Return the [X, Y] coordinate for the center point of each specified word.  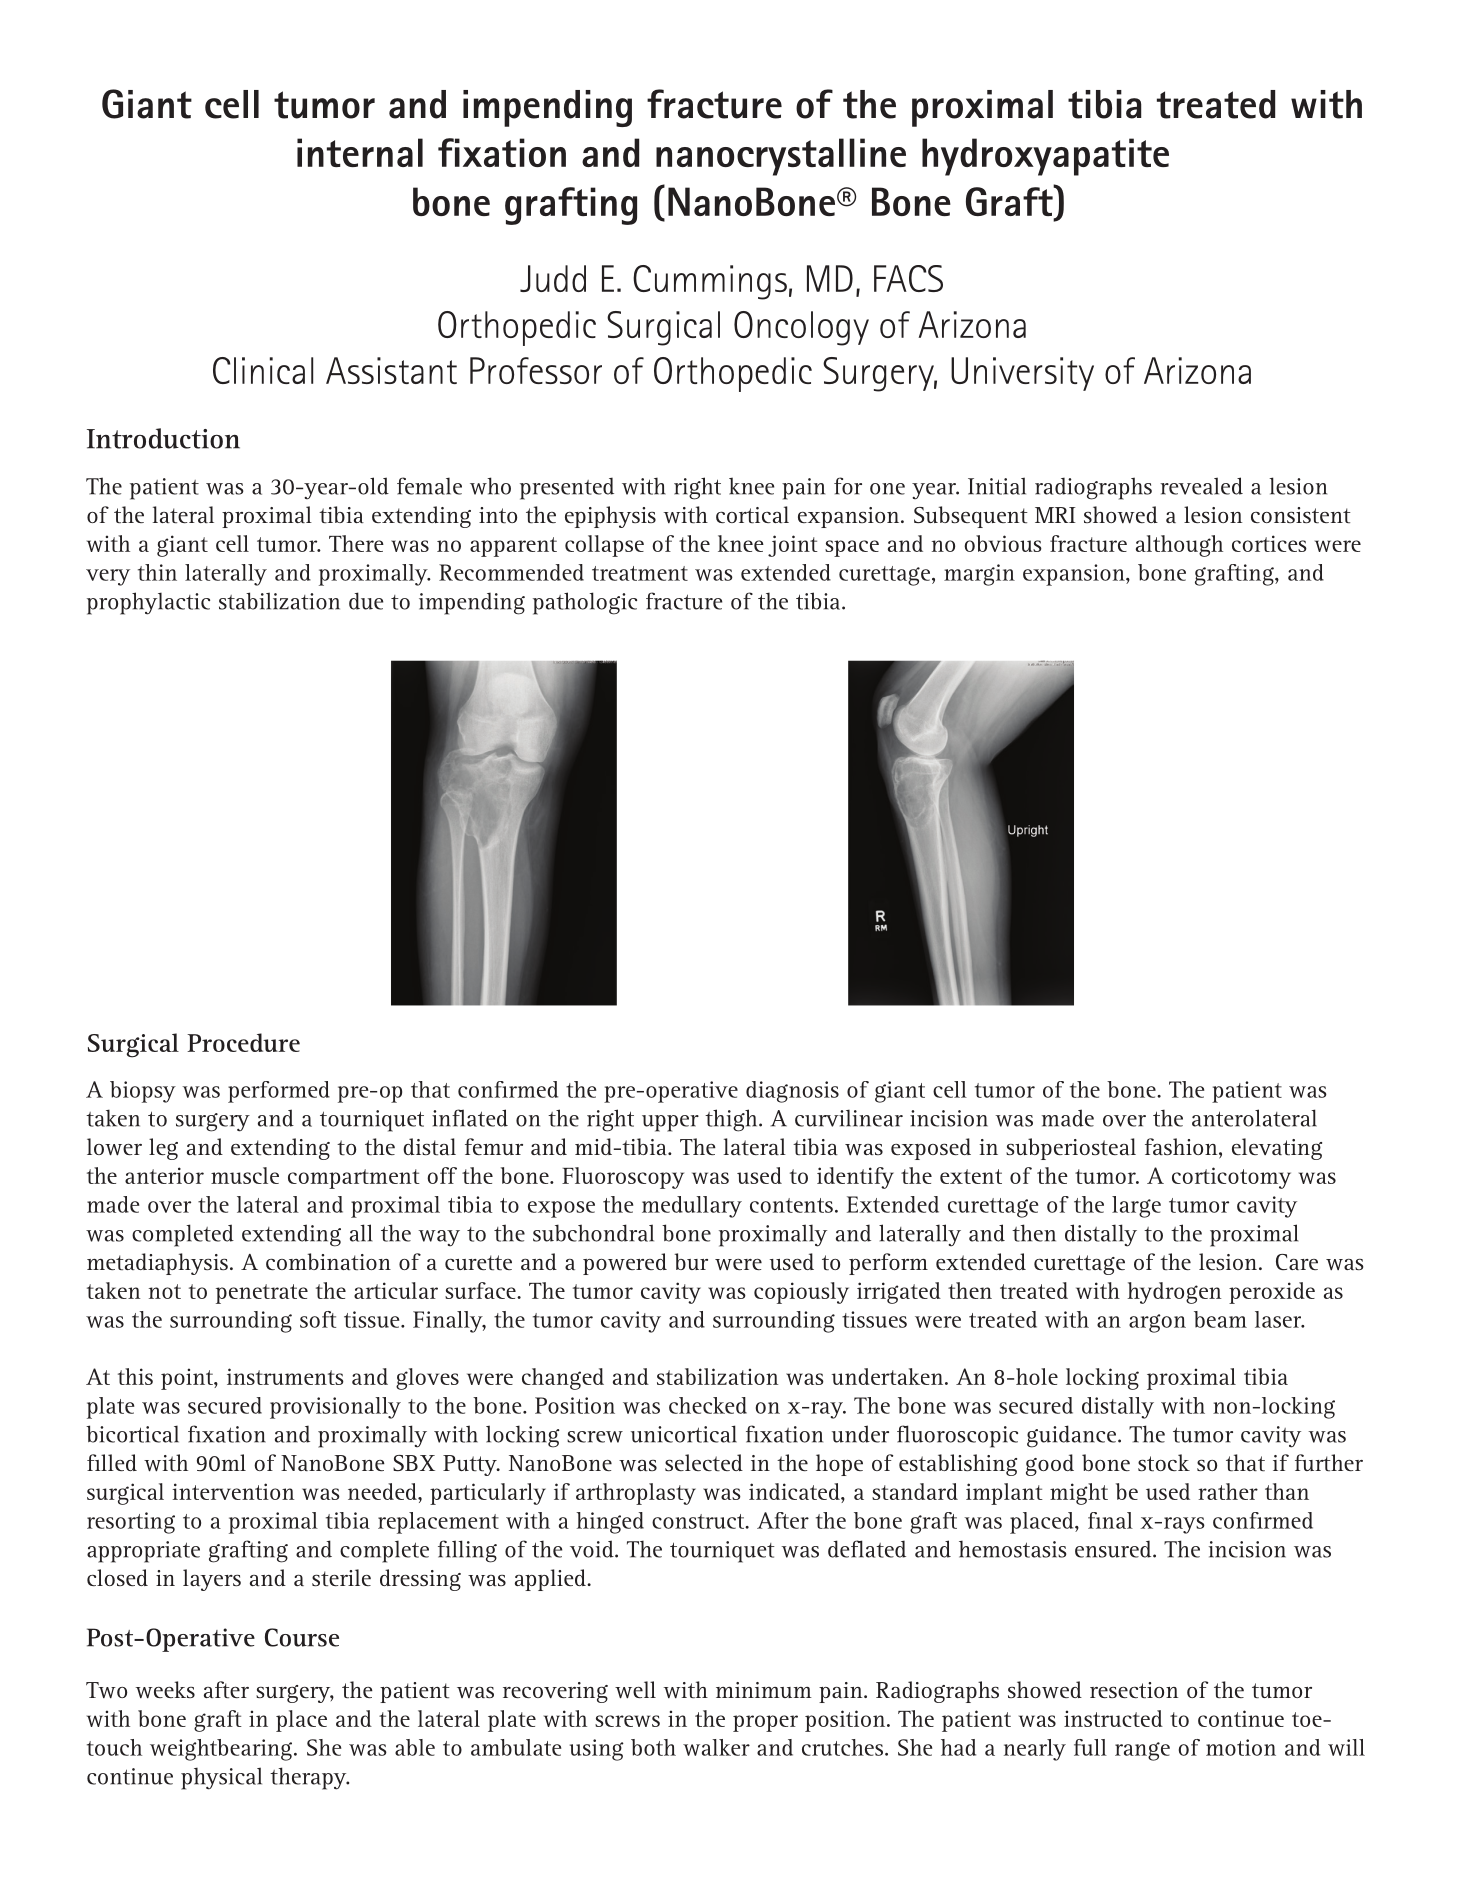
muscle [245, 1175]
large [1136, 1207]
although [1179, 546]
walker [716, 1747]
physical [221, 1778]
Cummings [710, 282]
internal [360, 152]
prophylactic [148, 603]
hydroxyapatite [1045, 157]
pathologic [585, 603]
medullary [692, 1207]
